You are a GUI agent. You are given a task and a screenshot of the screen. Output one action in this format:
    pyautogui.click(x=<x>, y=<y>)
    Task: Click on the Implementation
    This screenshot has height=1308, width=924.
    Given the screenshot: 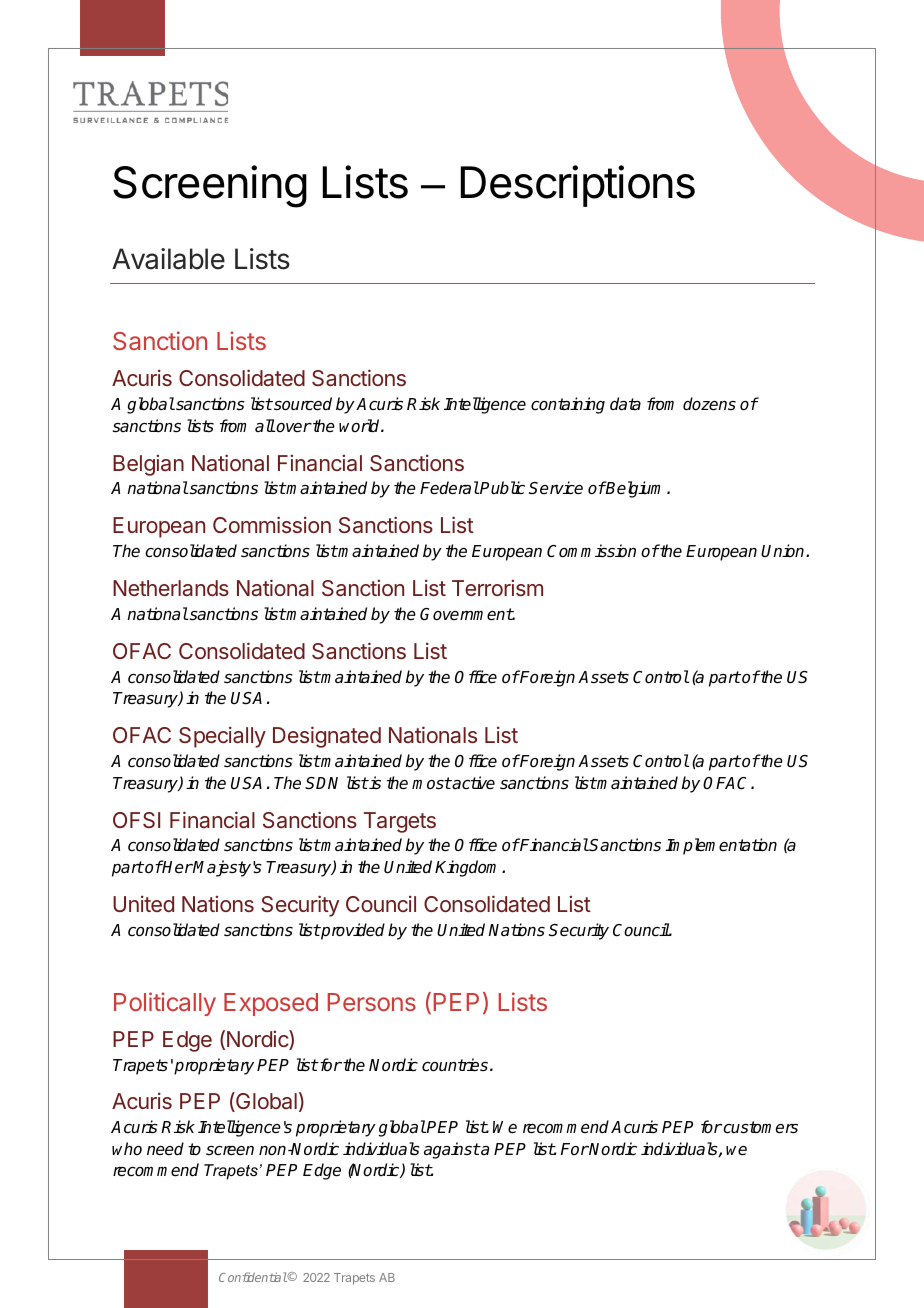 What is the action you would take?
    pyautogui.click(x=721, y=846)
